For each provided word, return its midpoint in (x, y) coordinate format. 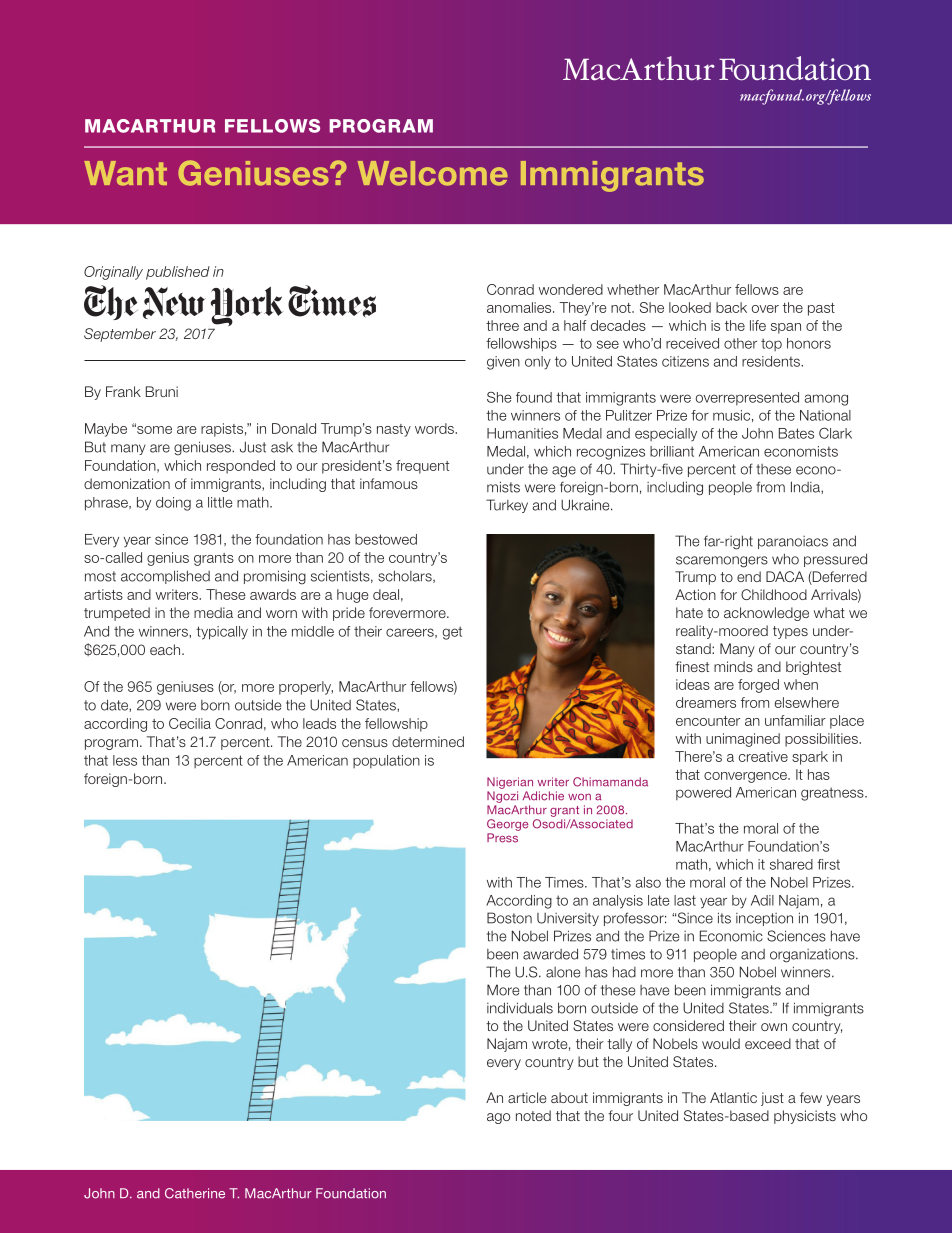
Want (125, 173)
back (731, 307)
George (507, 825)
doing (173, 504)
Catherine (195, 1193)
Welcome (433, 173)
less (125, 760)
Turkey (507, 506)
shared (791, 864)
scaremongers (722, 562)
